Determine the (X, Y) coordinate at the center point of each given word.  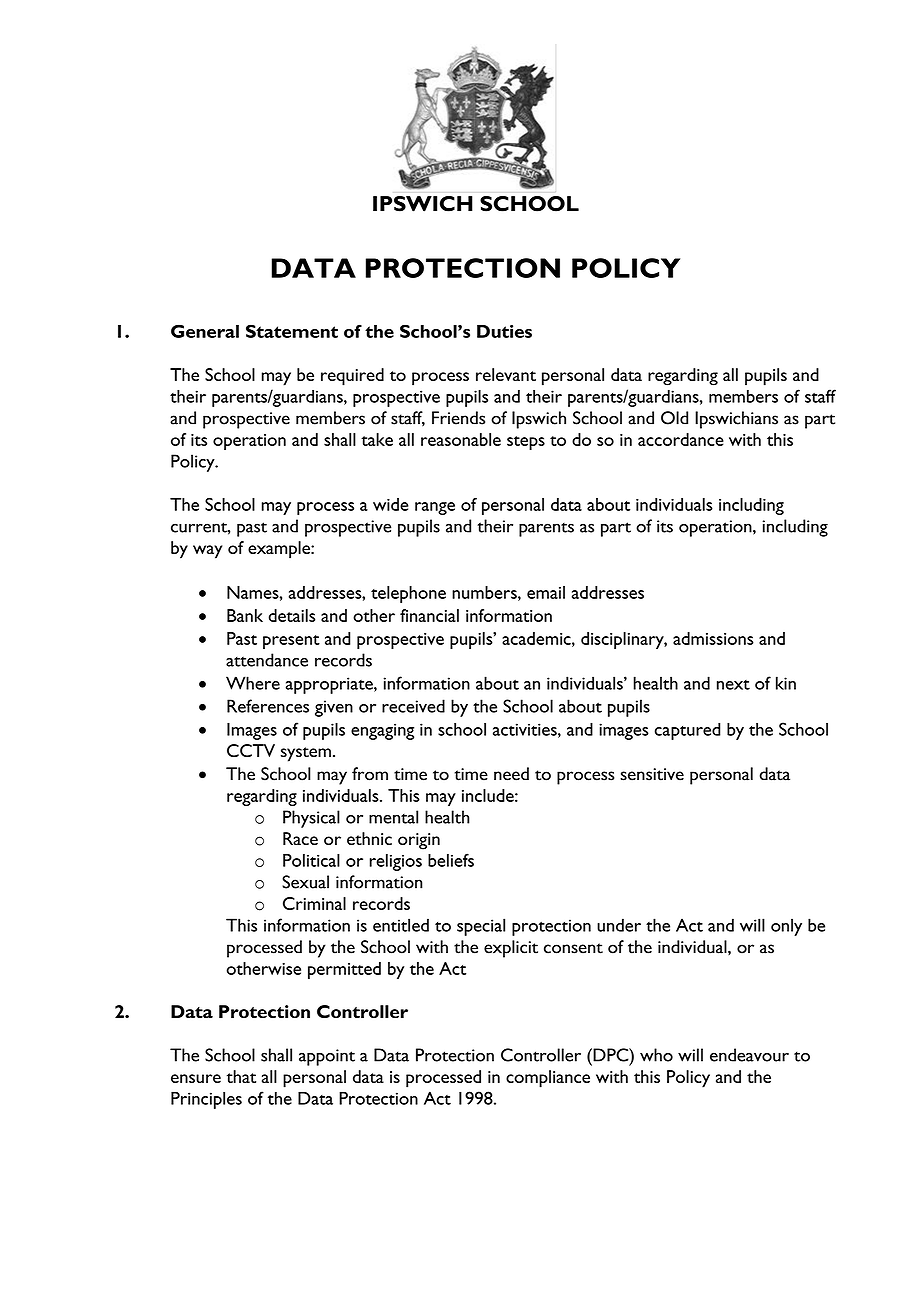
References (268, 706)
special (481, 927)
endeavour (749, 1055)
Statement (292, 331)
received (413, 706)
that (241, 1076)
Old (674, 418)
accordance (681, 439)
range (435, 508)
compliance (548, 1079)
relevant (506, 374)
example (280, 550)
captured (688, 731)
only (786, 927)
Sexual (305, 882)
